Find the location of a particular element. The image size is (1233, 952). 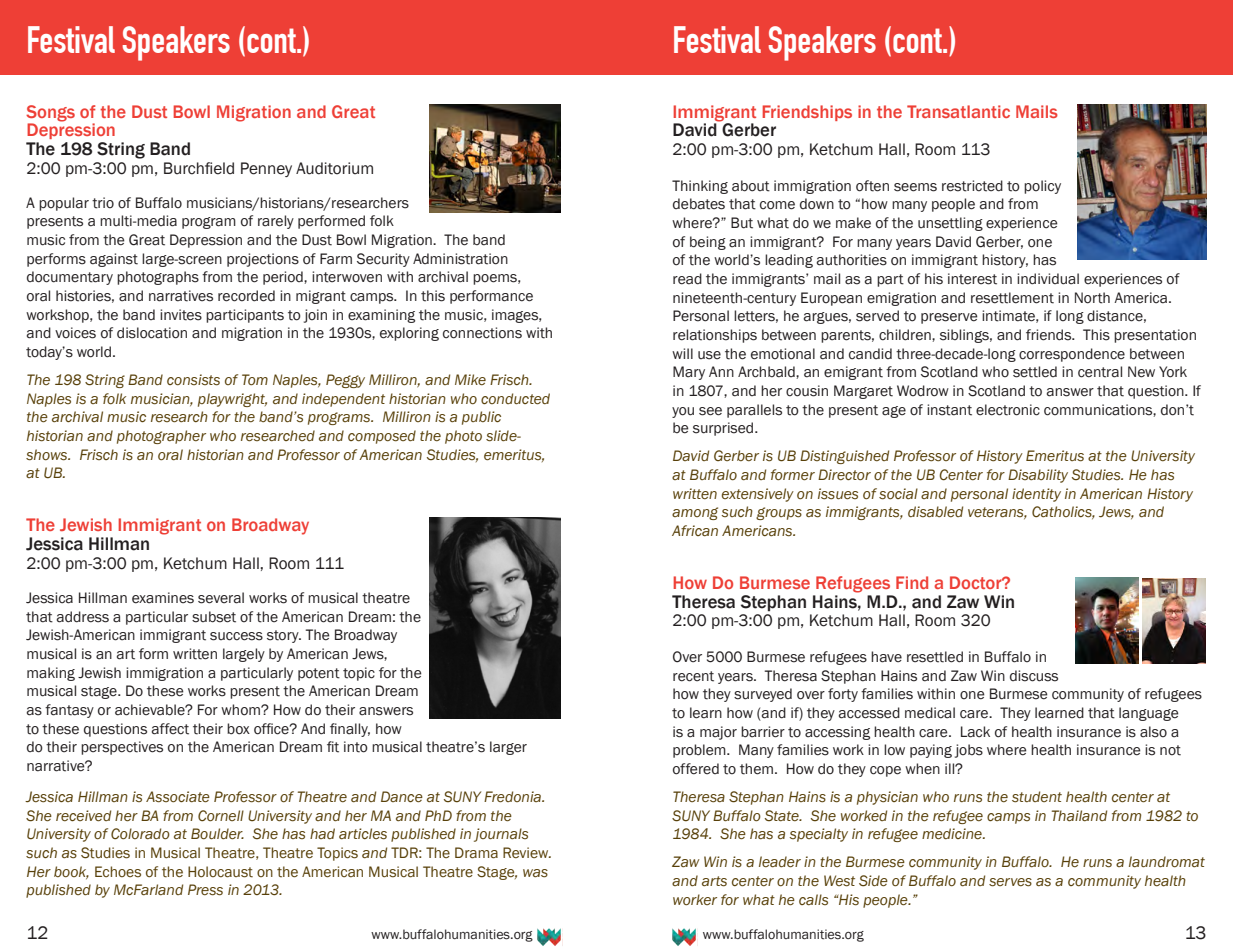

Transatlantic is located at coordinates (958, 111).
